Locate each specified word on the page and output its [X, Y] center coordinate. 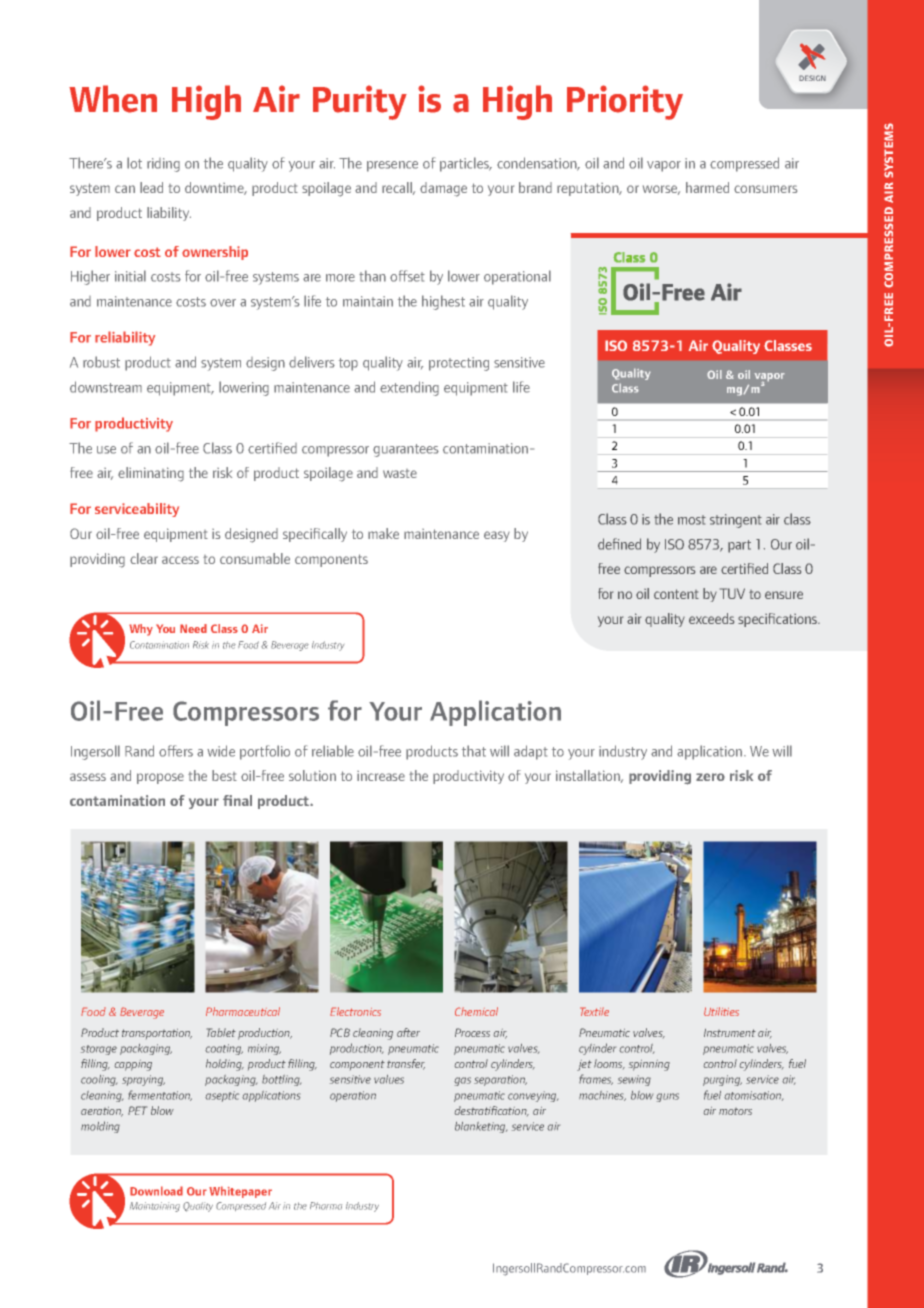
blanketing [481, 1127]
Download [156, 1191]
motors [735, 1111]
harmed [707, 187]
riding [163, 165]
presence [392, 166]
